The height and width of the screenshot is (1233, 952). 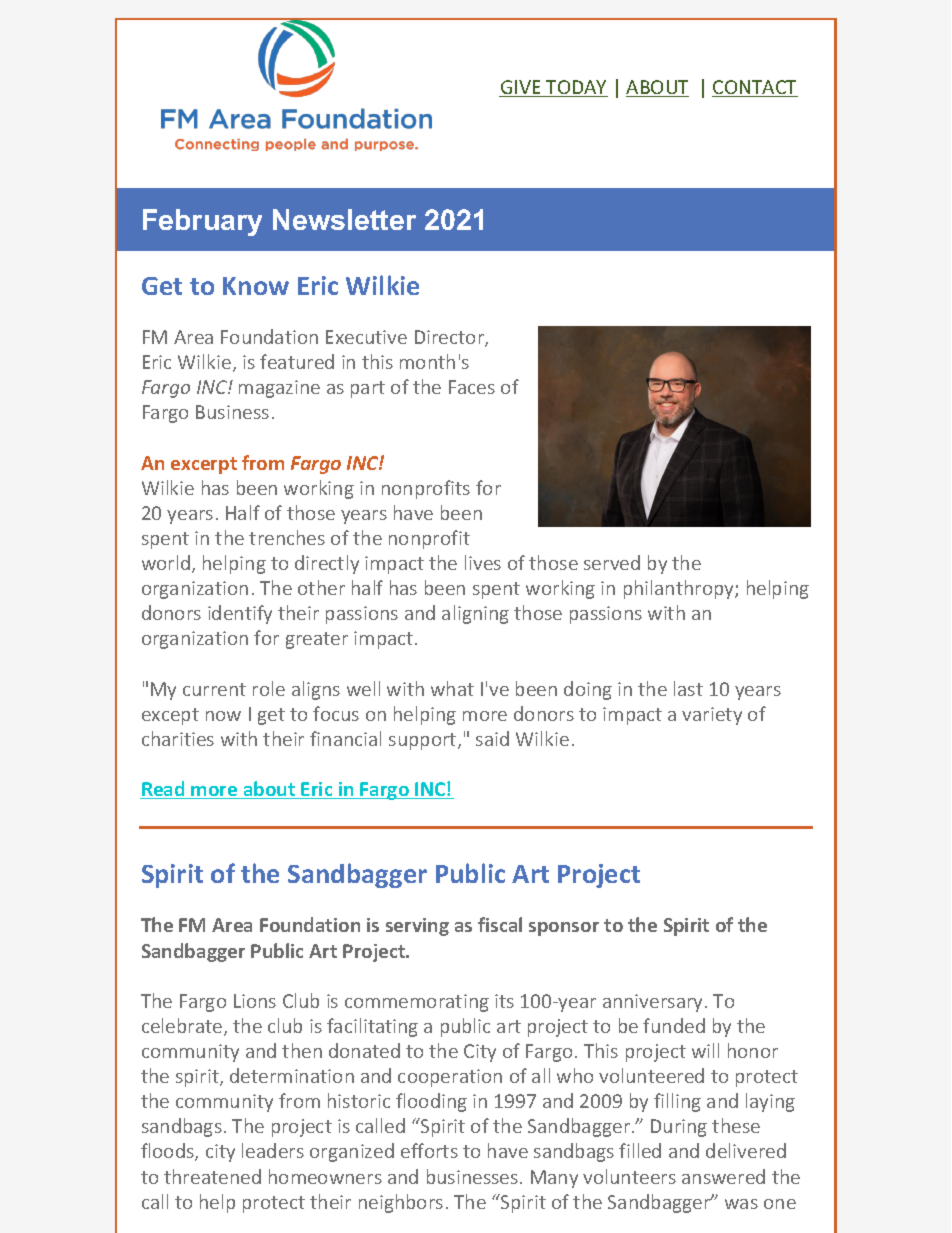 I want to click on threatened, so click(x=212, y=1176).
